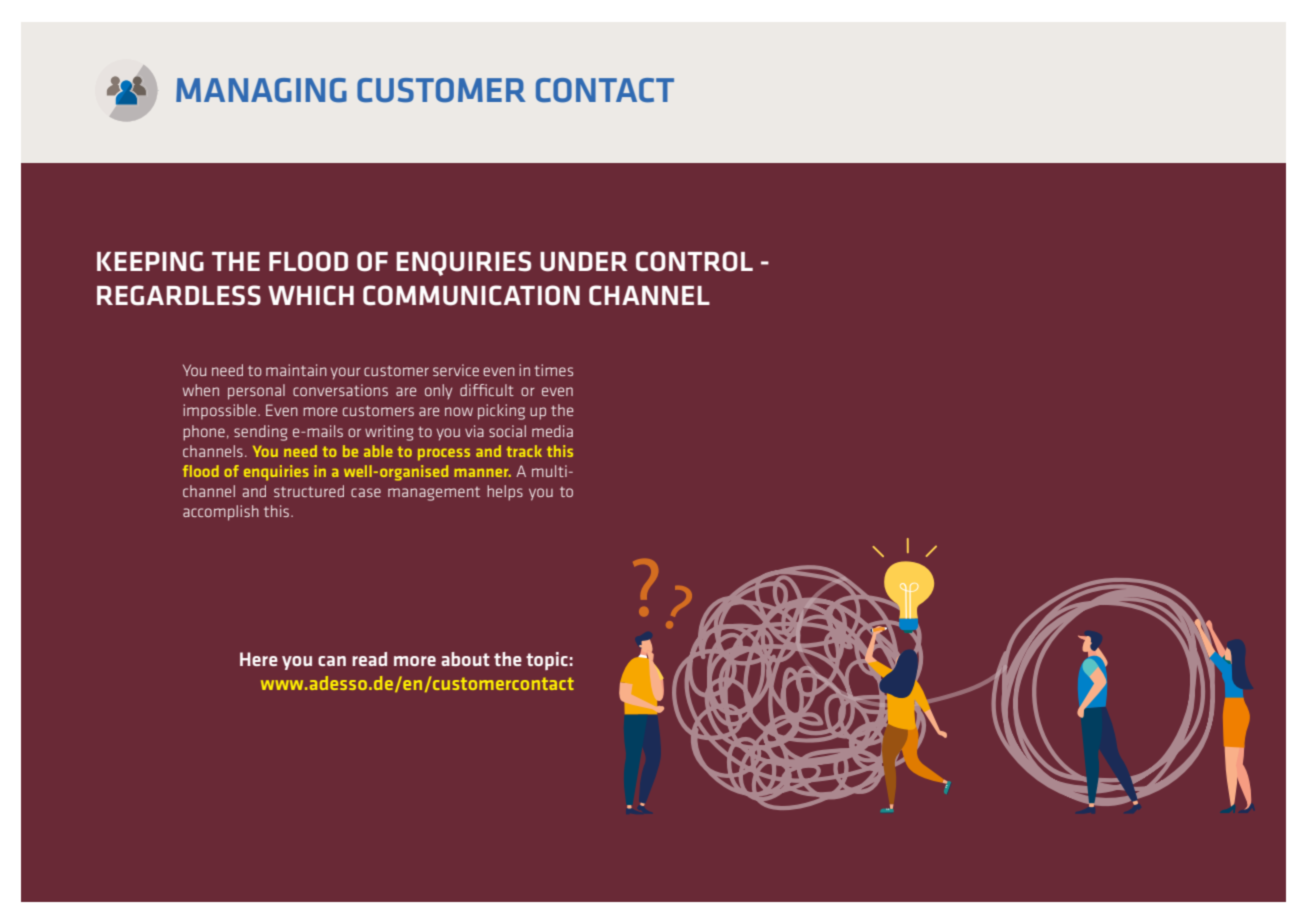  Describe the element at coordinates (259, 659) in the screenshot. I see `Here` at that location.
